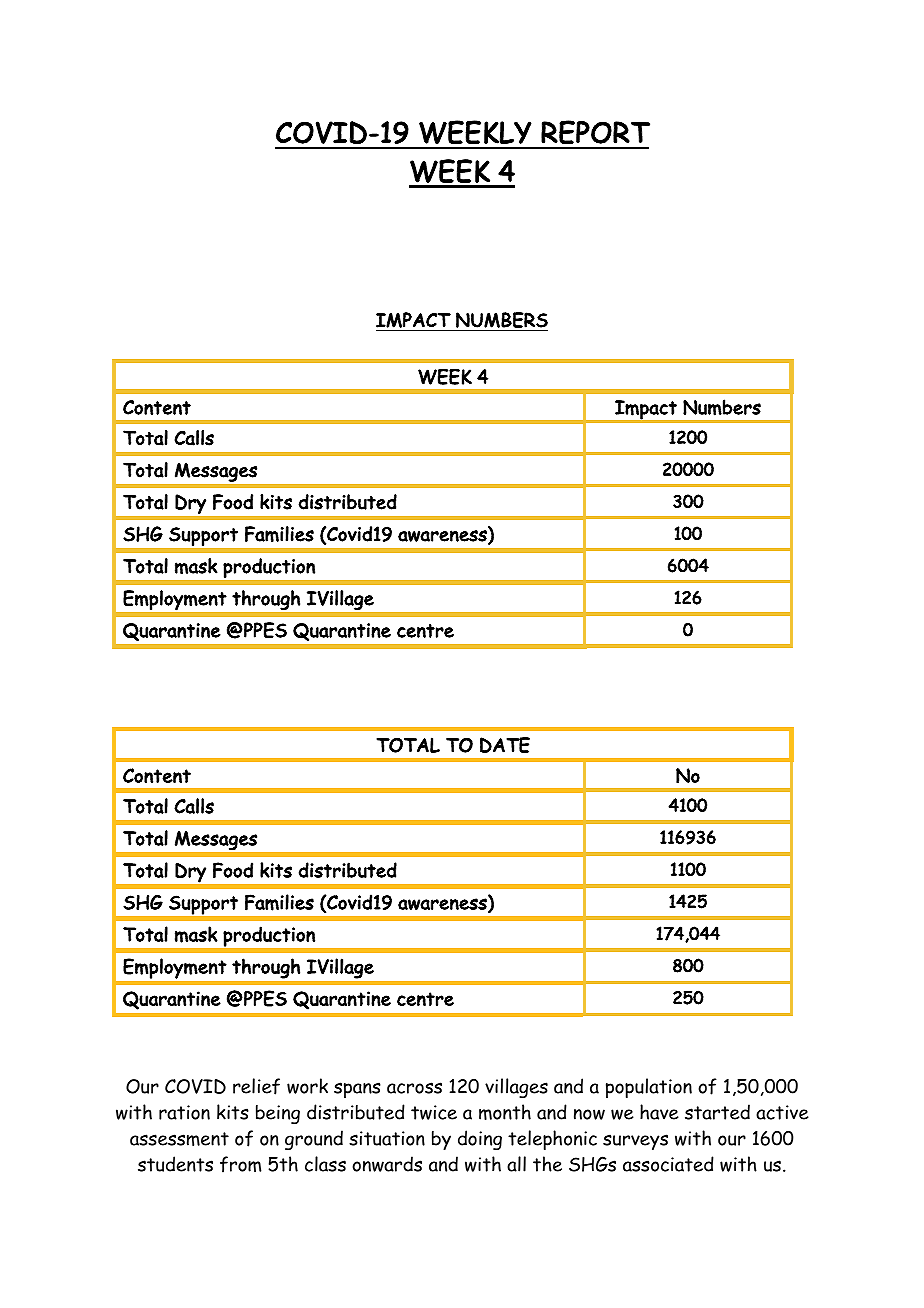  Describe the element at coordinates (516, 1088) in the screenshot. I see `villages` at that location.
